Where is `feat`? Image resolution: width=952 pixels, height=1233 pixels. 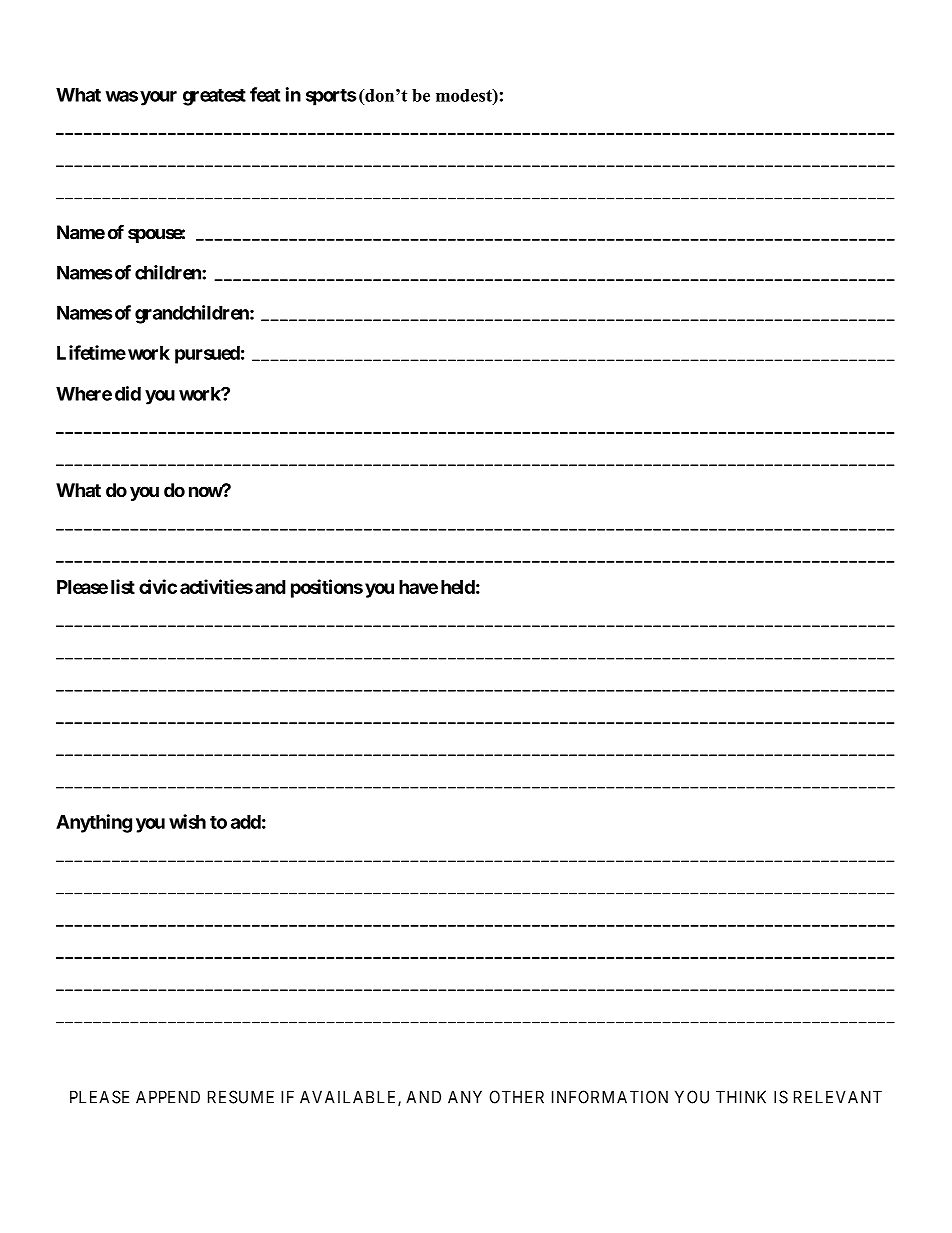 feat is located at coordinates (265, 94).
